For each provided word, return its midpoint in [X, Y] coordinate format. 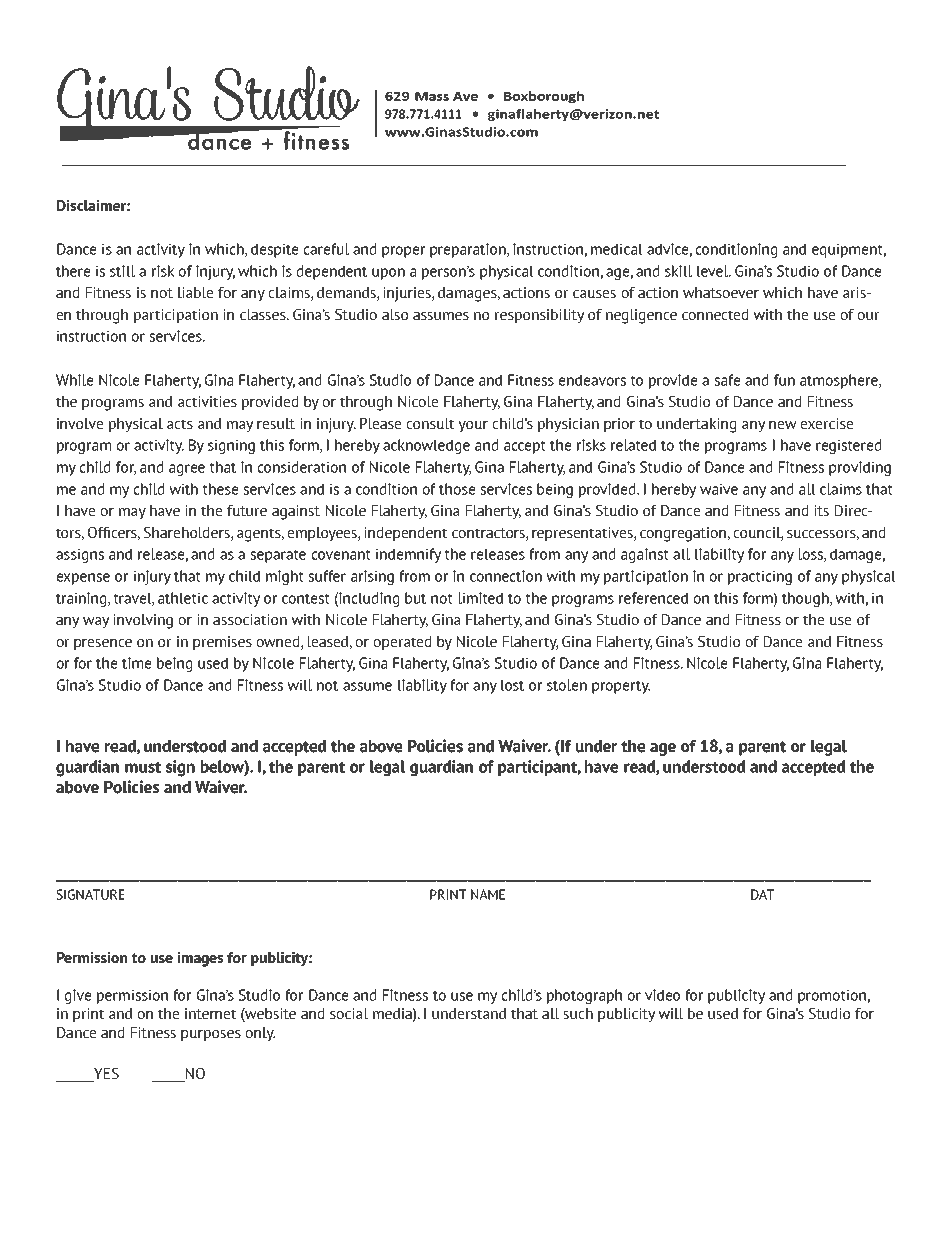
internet [210, 1013]
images [200, 959]
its [821, 510]
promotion [833, 996]
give [78, 996]
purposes [211, 1035]
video [662, 995]
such [578, 1013]
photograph [584, 996]
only [260, 1034]
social [349, 1013]
